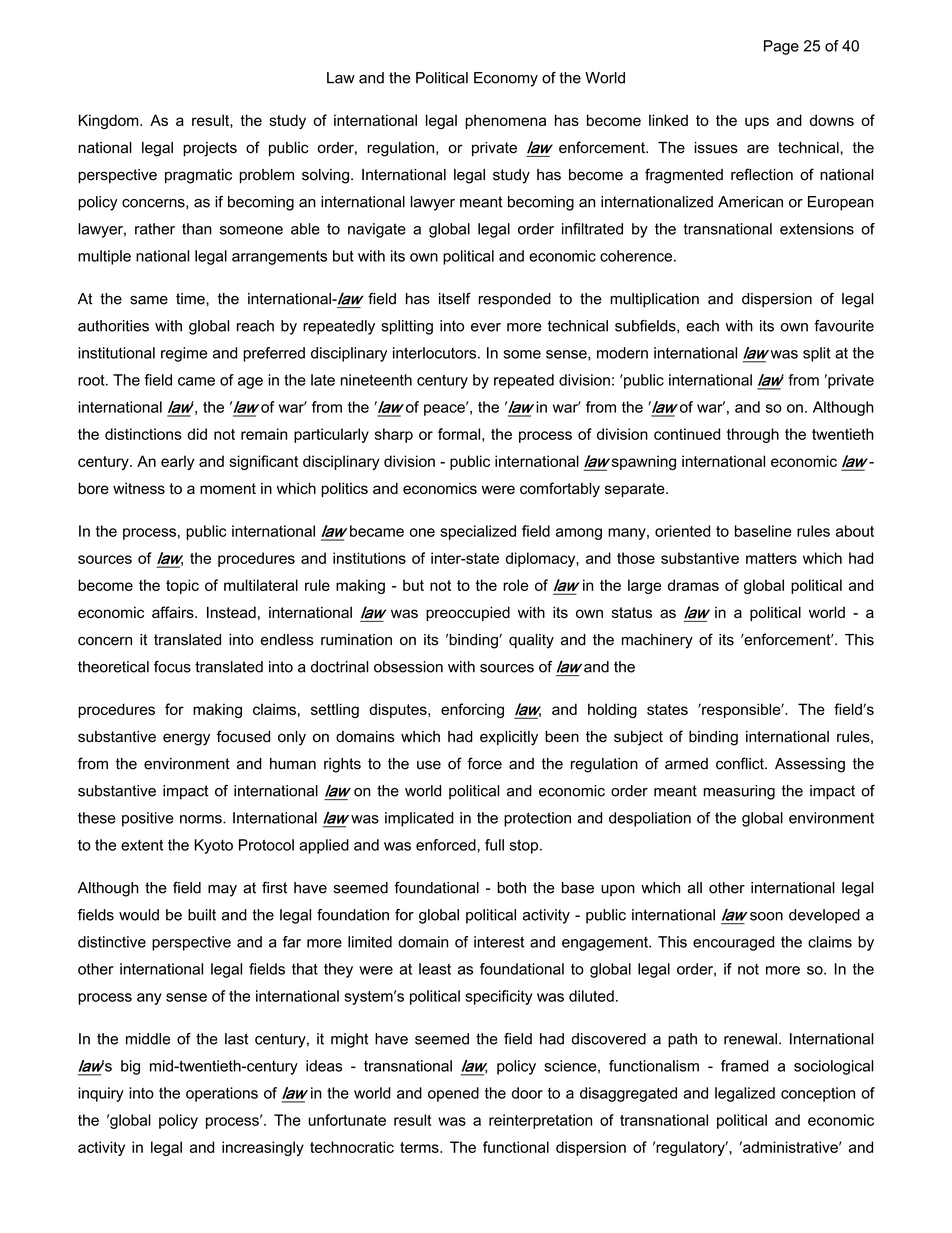 The width and height of the screenshot is (952, 1233). What do you see at coordinates (695, 888) in the screenshot?
I see `all` at bounding box center [695, 888].
